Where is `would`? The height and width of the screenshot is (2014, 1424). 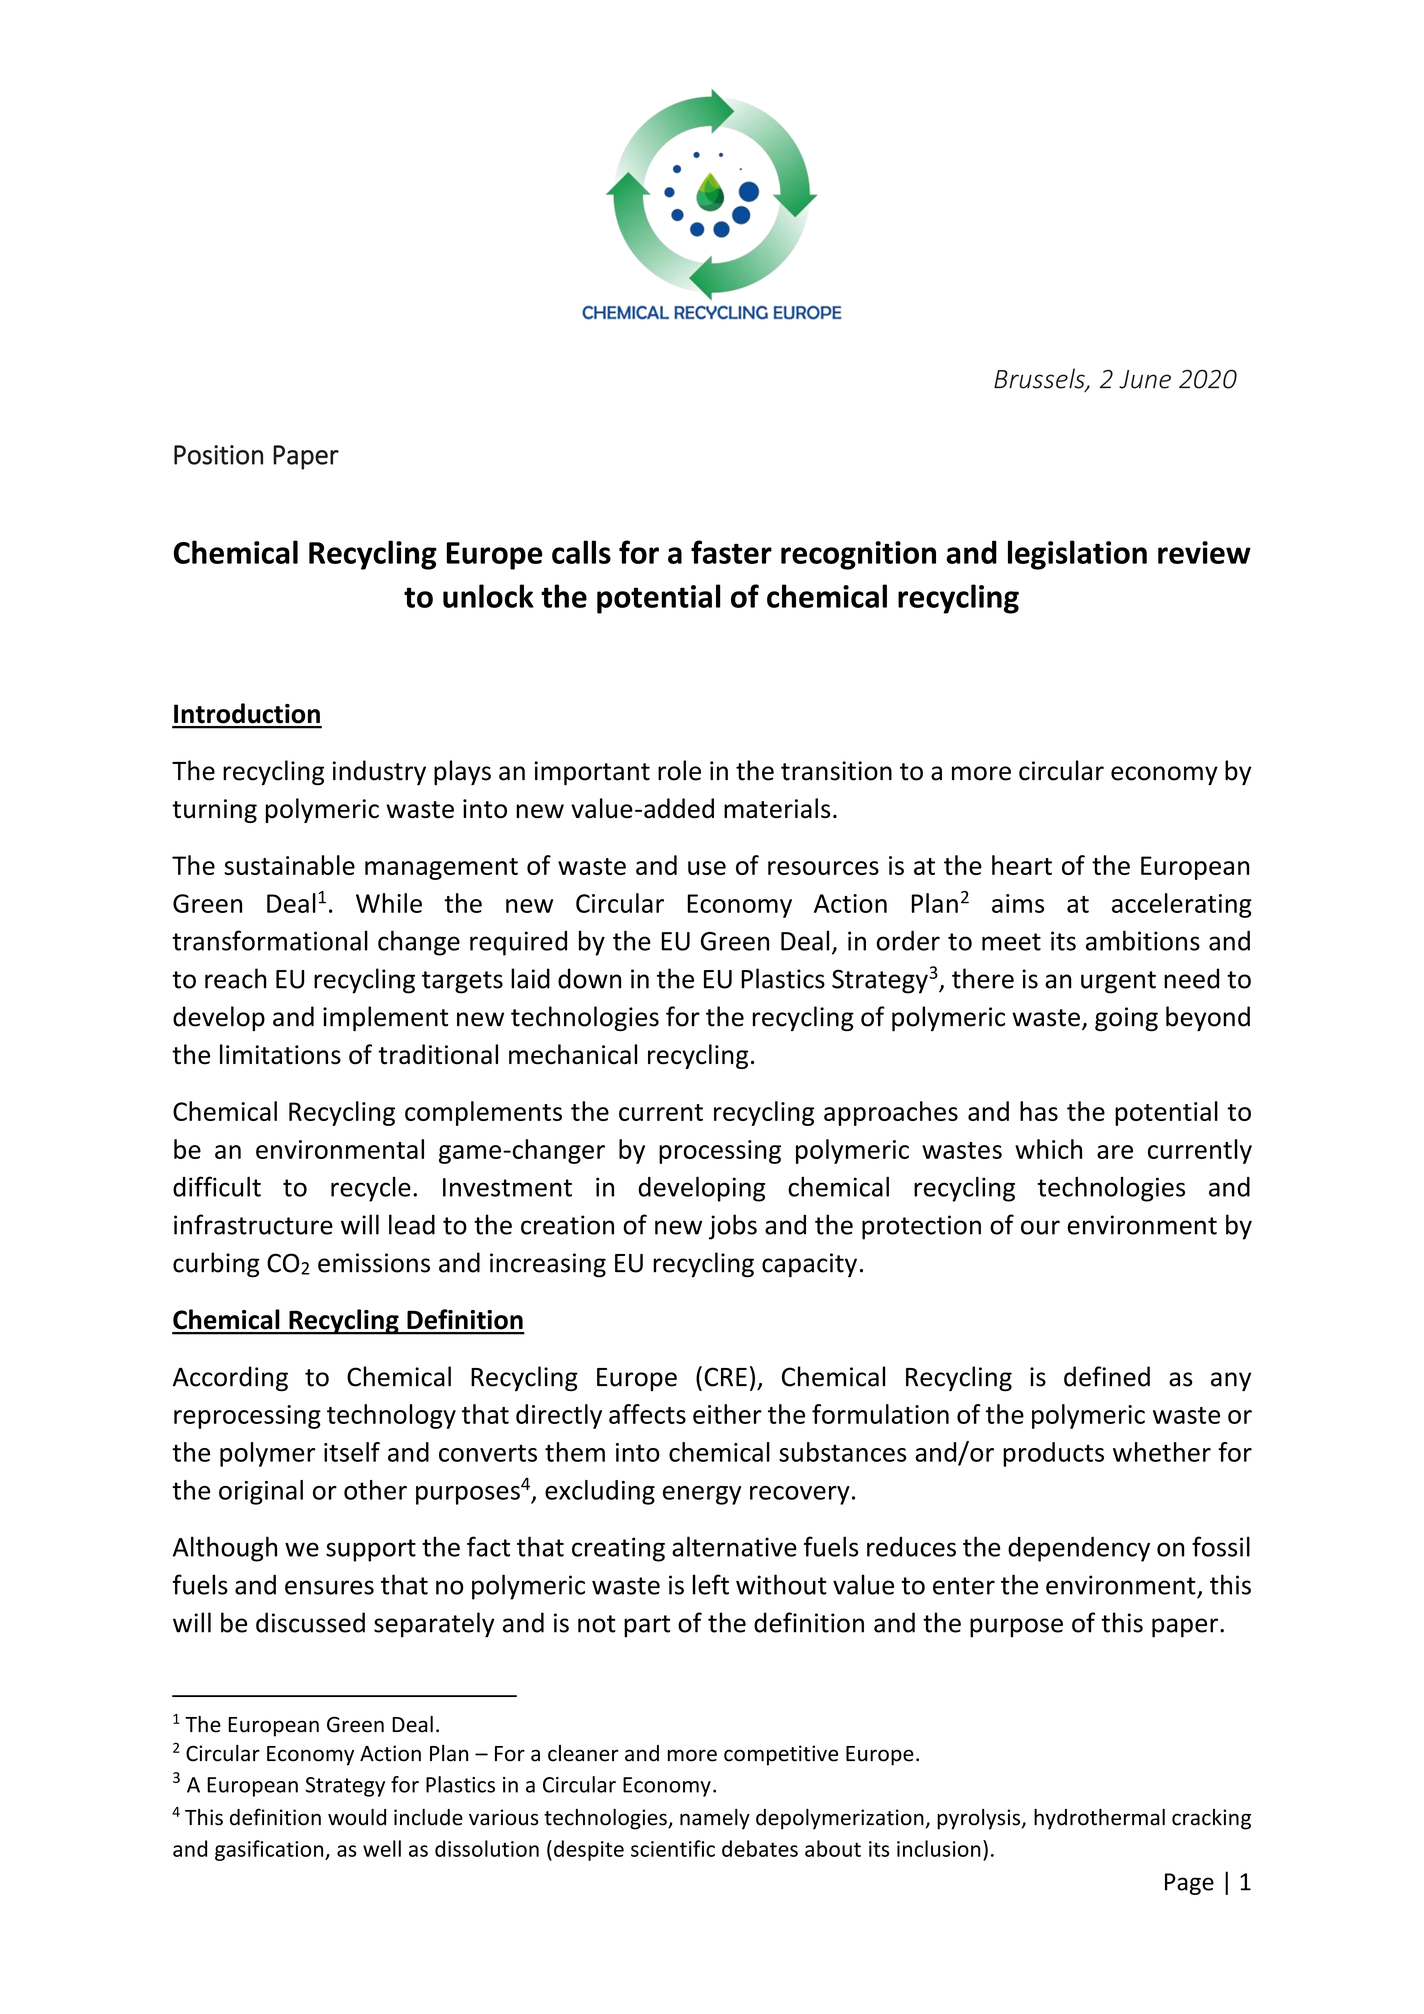 would is located at coordinates (357, 1817).
